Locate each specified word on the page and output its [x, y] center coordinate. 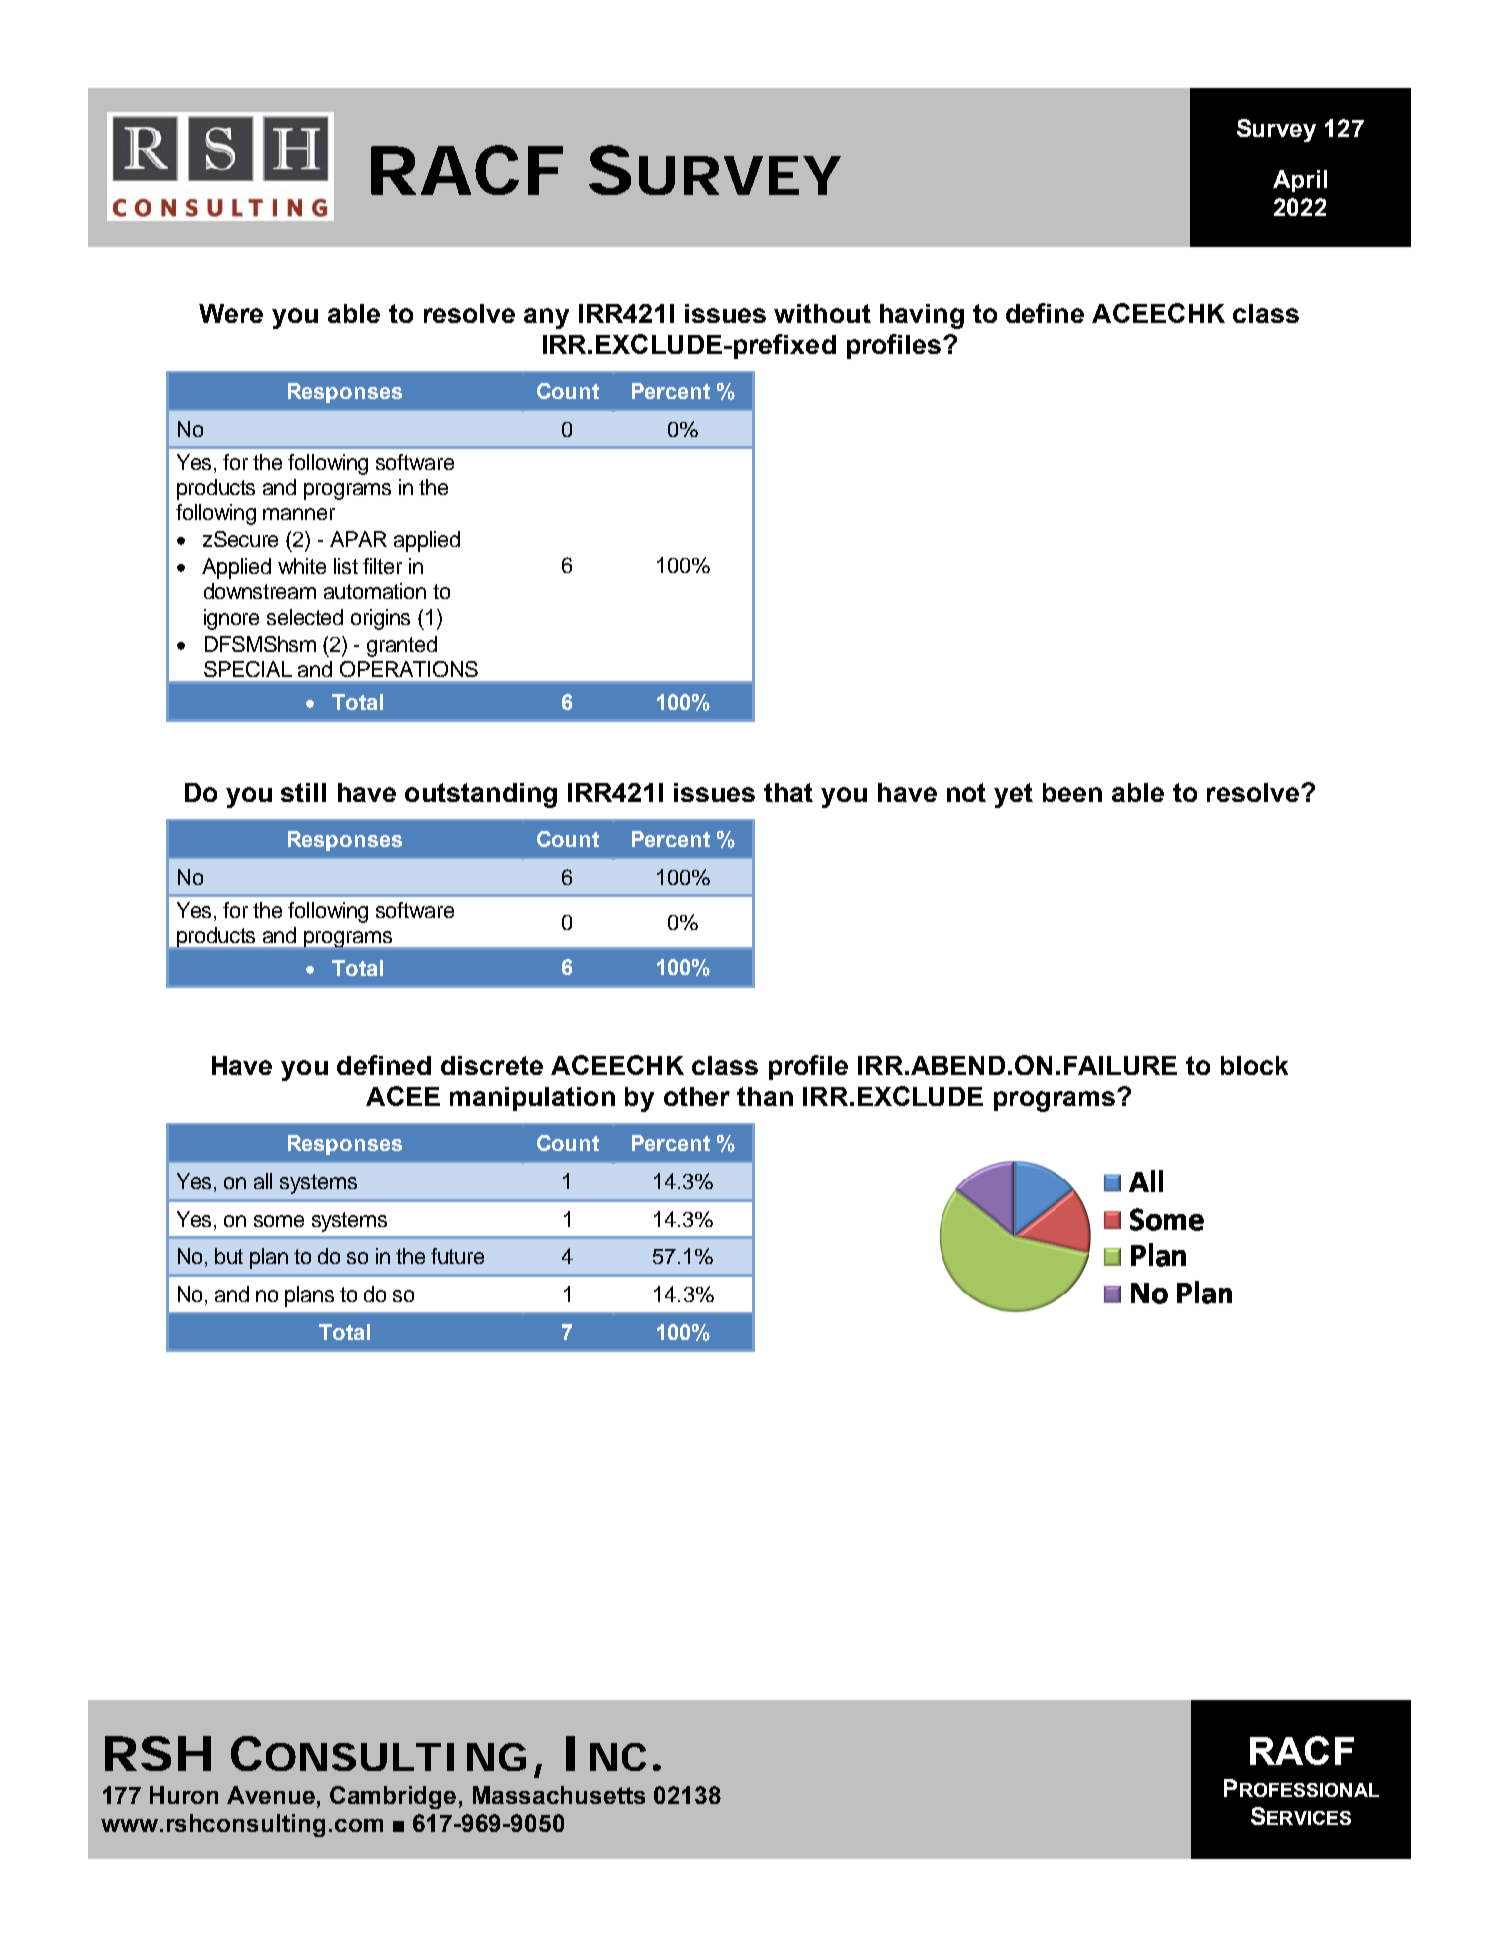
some [279, 1221]
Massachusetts [559, 1795]
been [1072, 792]
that [788, 792]
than [765, 1096]
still [303, 792]
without [822, 313]
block [1254, 1065]
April [1300, 181]
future [457, 1256]
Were [231, 313]
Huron [184, 1795]
